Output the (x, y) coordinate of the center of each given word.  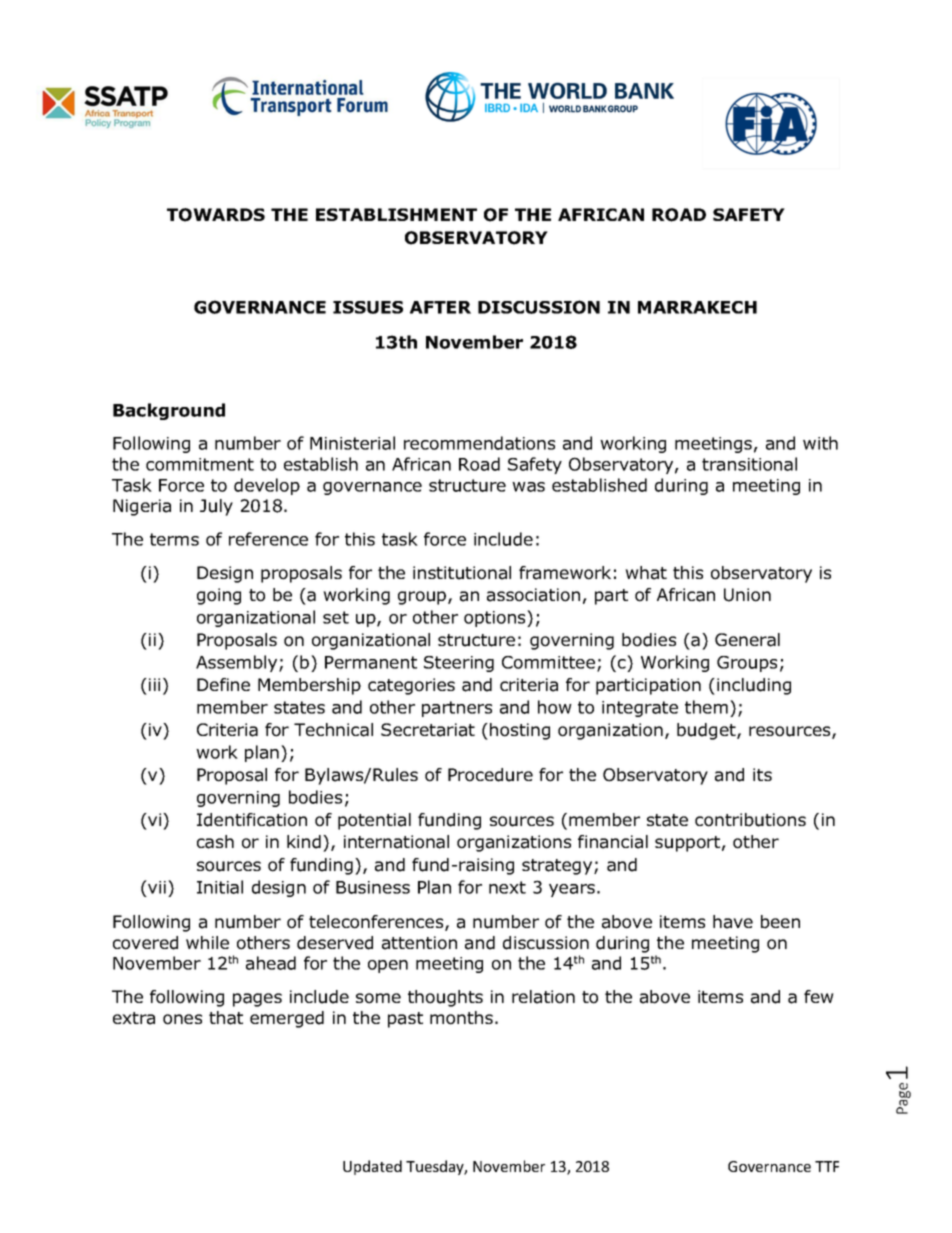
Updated (372, 1167)
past (405, 1020)
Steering (459, 664)
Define (223, 684)
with (820, 443)
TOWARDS (216, 215)
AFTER (440, 307)
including (754, 686)
